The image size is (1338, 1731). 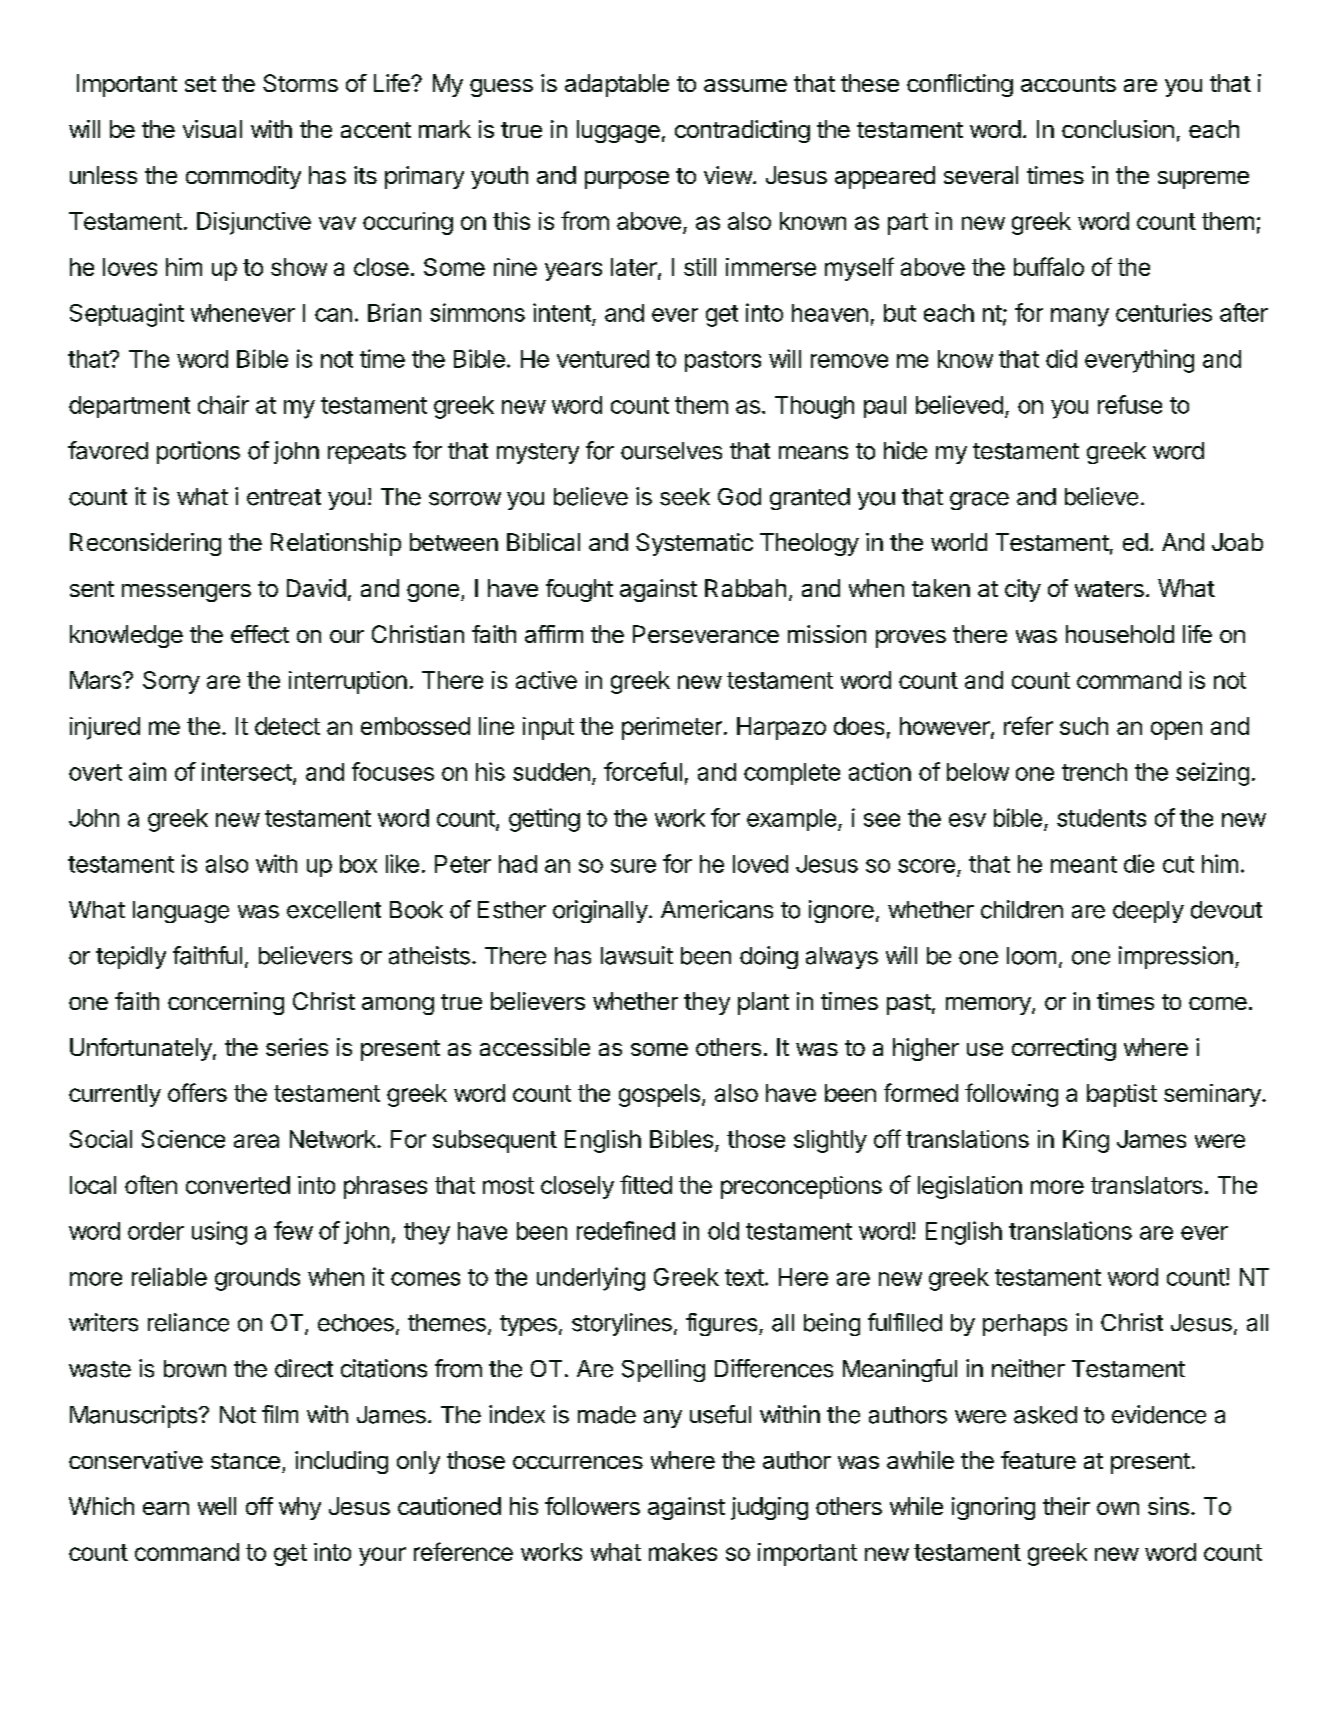 I want to click on makes, so click(x=683, y=1552).
